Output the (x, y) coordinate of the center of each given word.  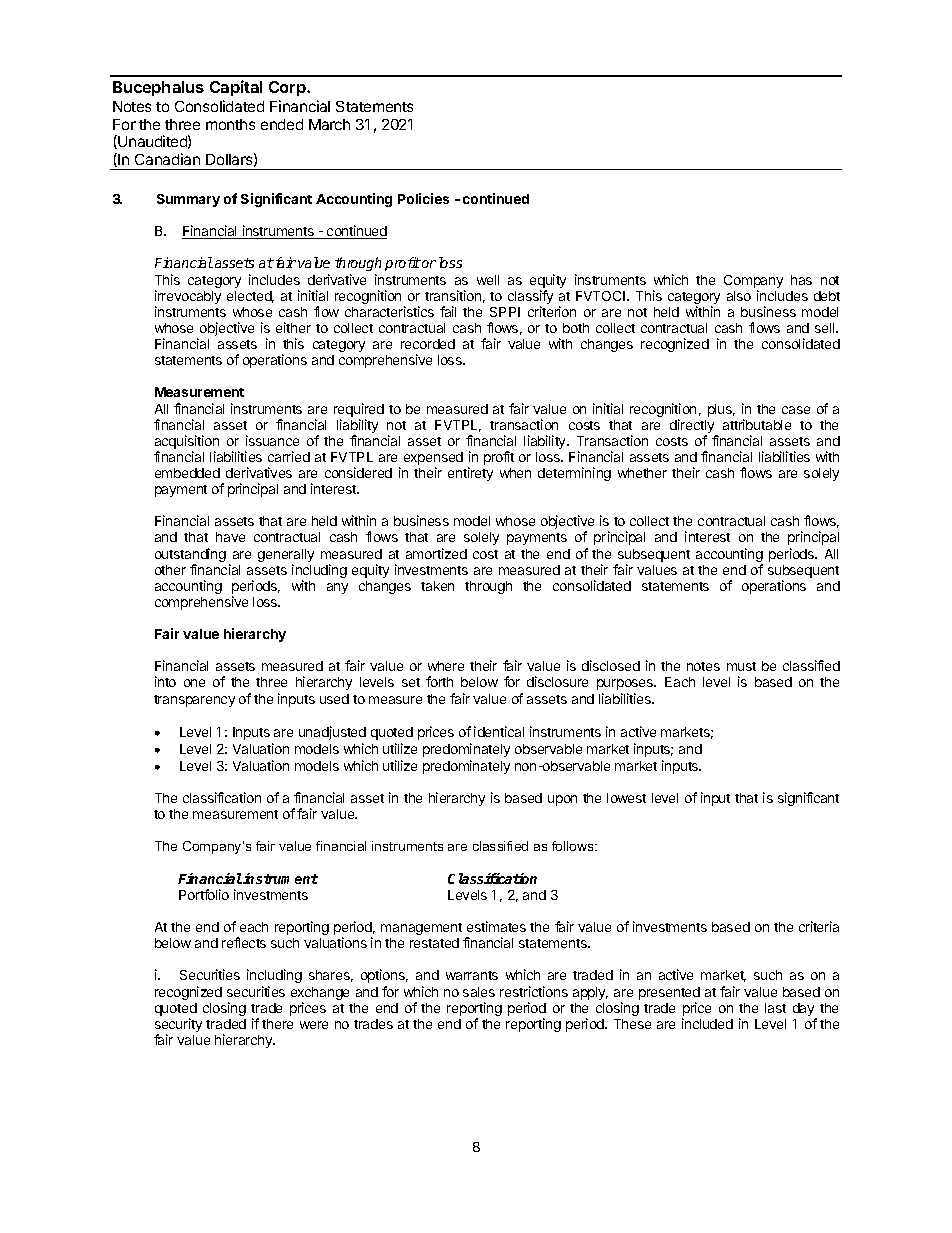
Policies (423, 198)
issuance (272, 440)
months (230, 124)
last (775, 1008)
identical (499, 731)
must (741, 666)
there (277, 1024)
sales (479, 992)
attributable (757, 424)
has (801, 280)
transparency (194, 701)
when (515, 473)
